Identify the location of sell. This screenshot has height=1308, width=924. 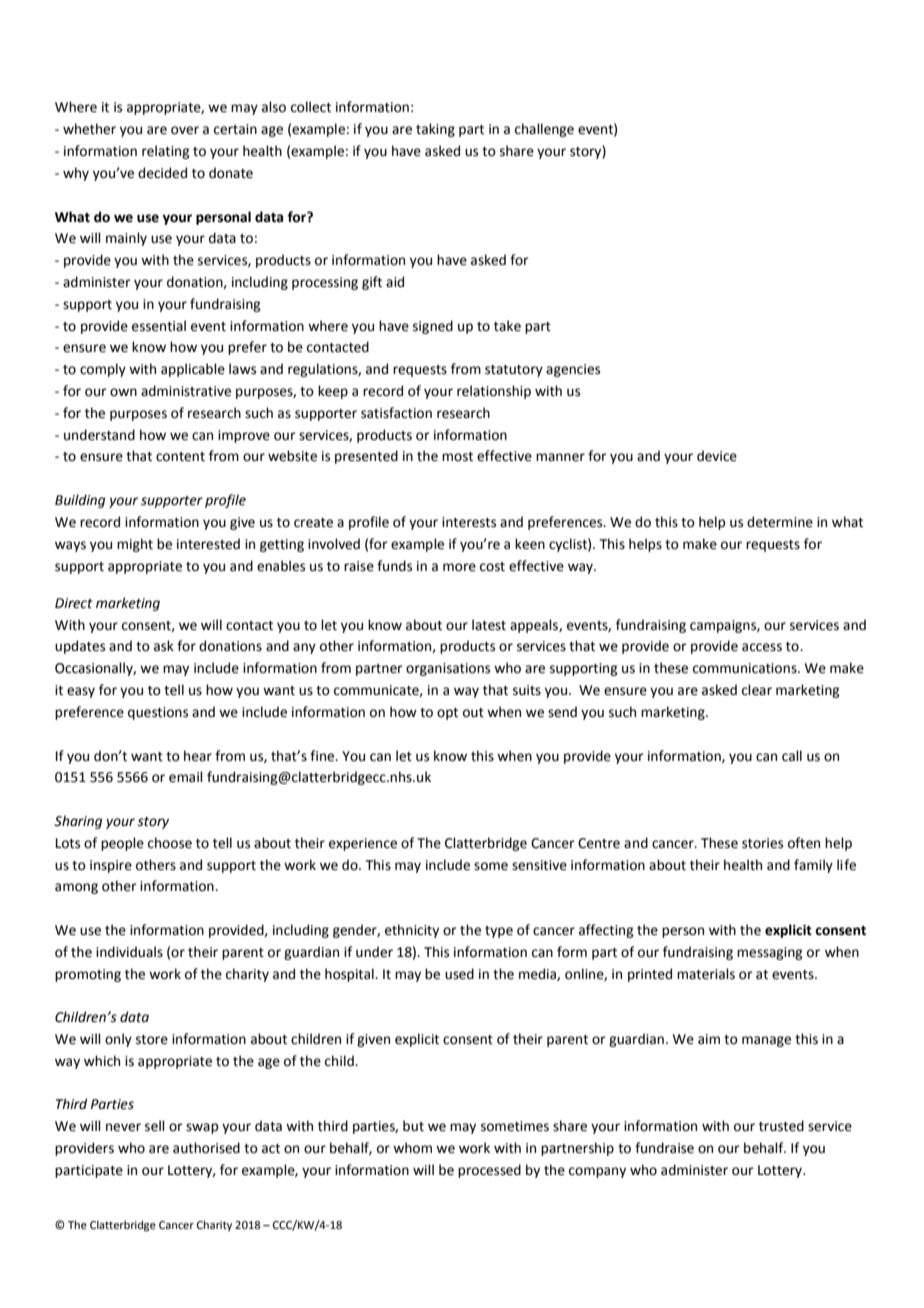
(155, 1126).
